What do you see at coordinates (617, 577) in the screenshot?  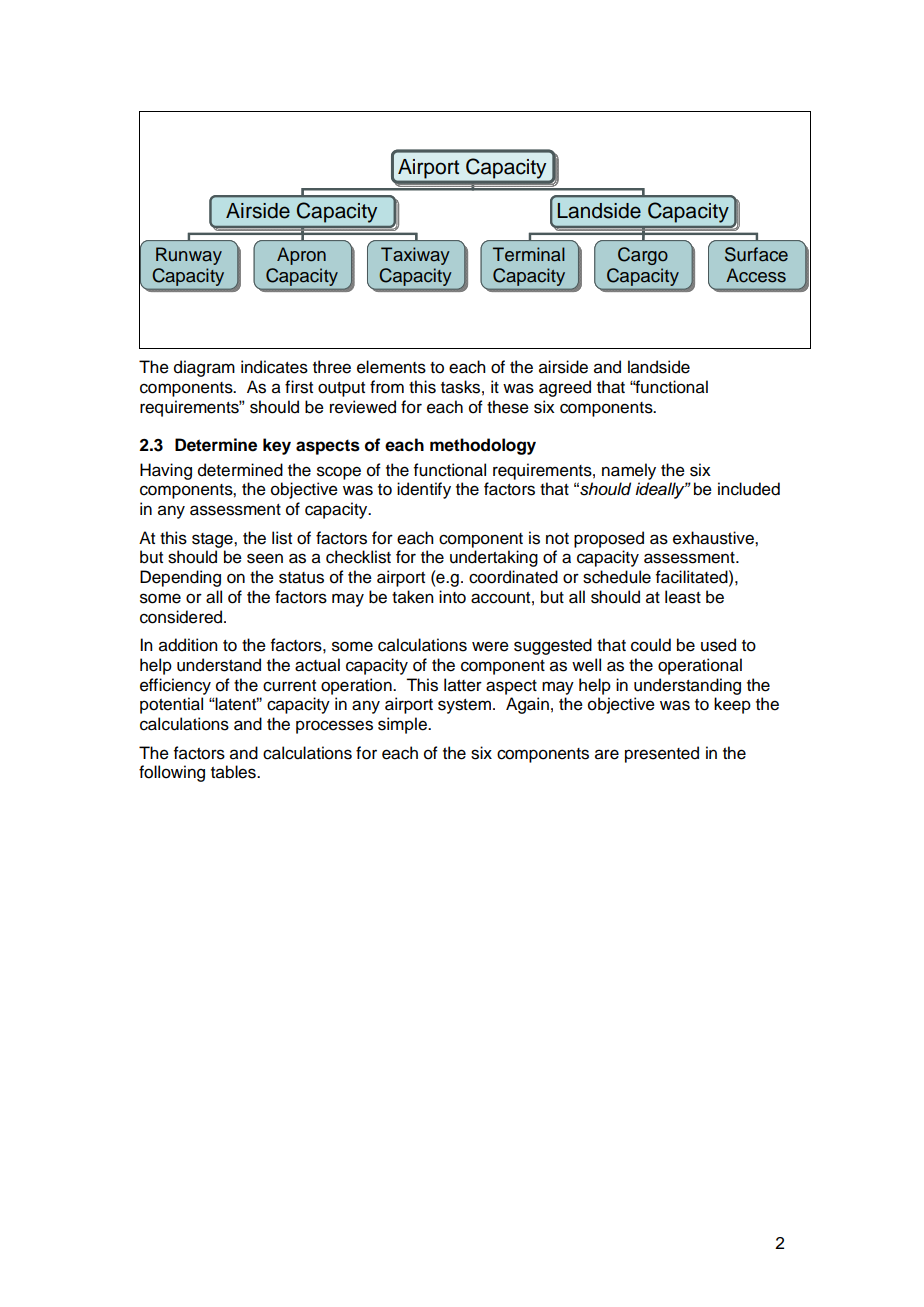 I see `schedule` at bounding box center [617, 577].
